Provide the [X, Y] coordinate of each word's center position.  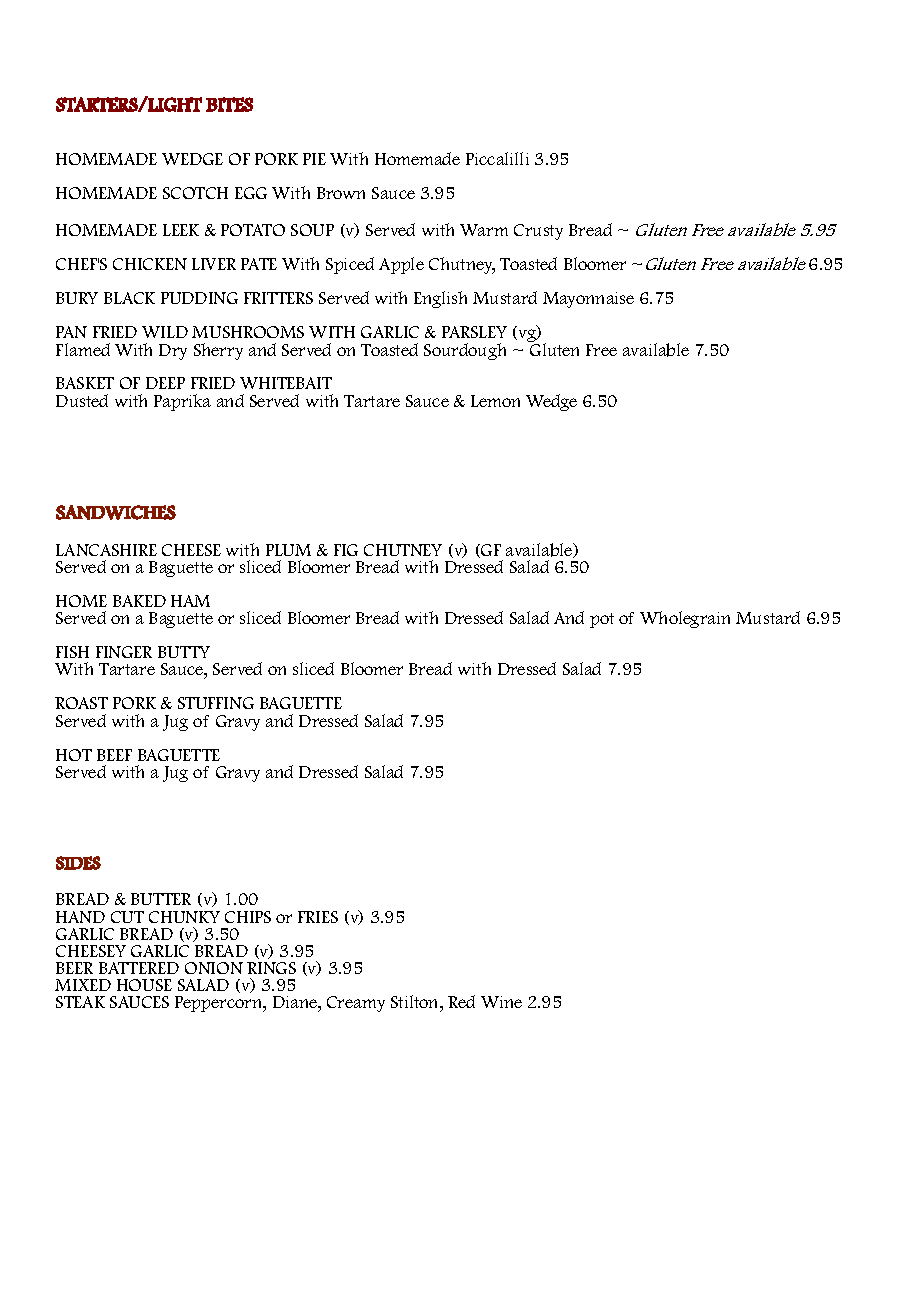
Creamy [356, 1004]
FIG [346, 550]
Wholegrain [685, 619]
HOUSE [144, 985]
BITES [229, 104]
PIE [314, 159]
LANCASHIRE [106, 550]
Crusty [538, 232]
